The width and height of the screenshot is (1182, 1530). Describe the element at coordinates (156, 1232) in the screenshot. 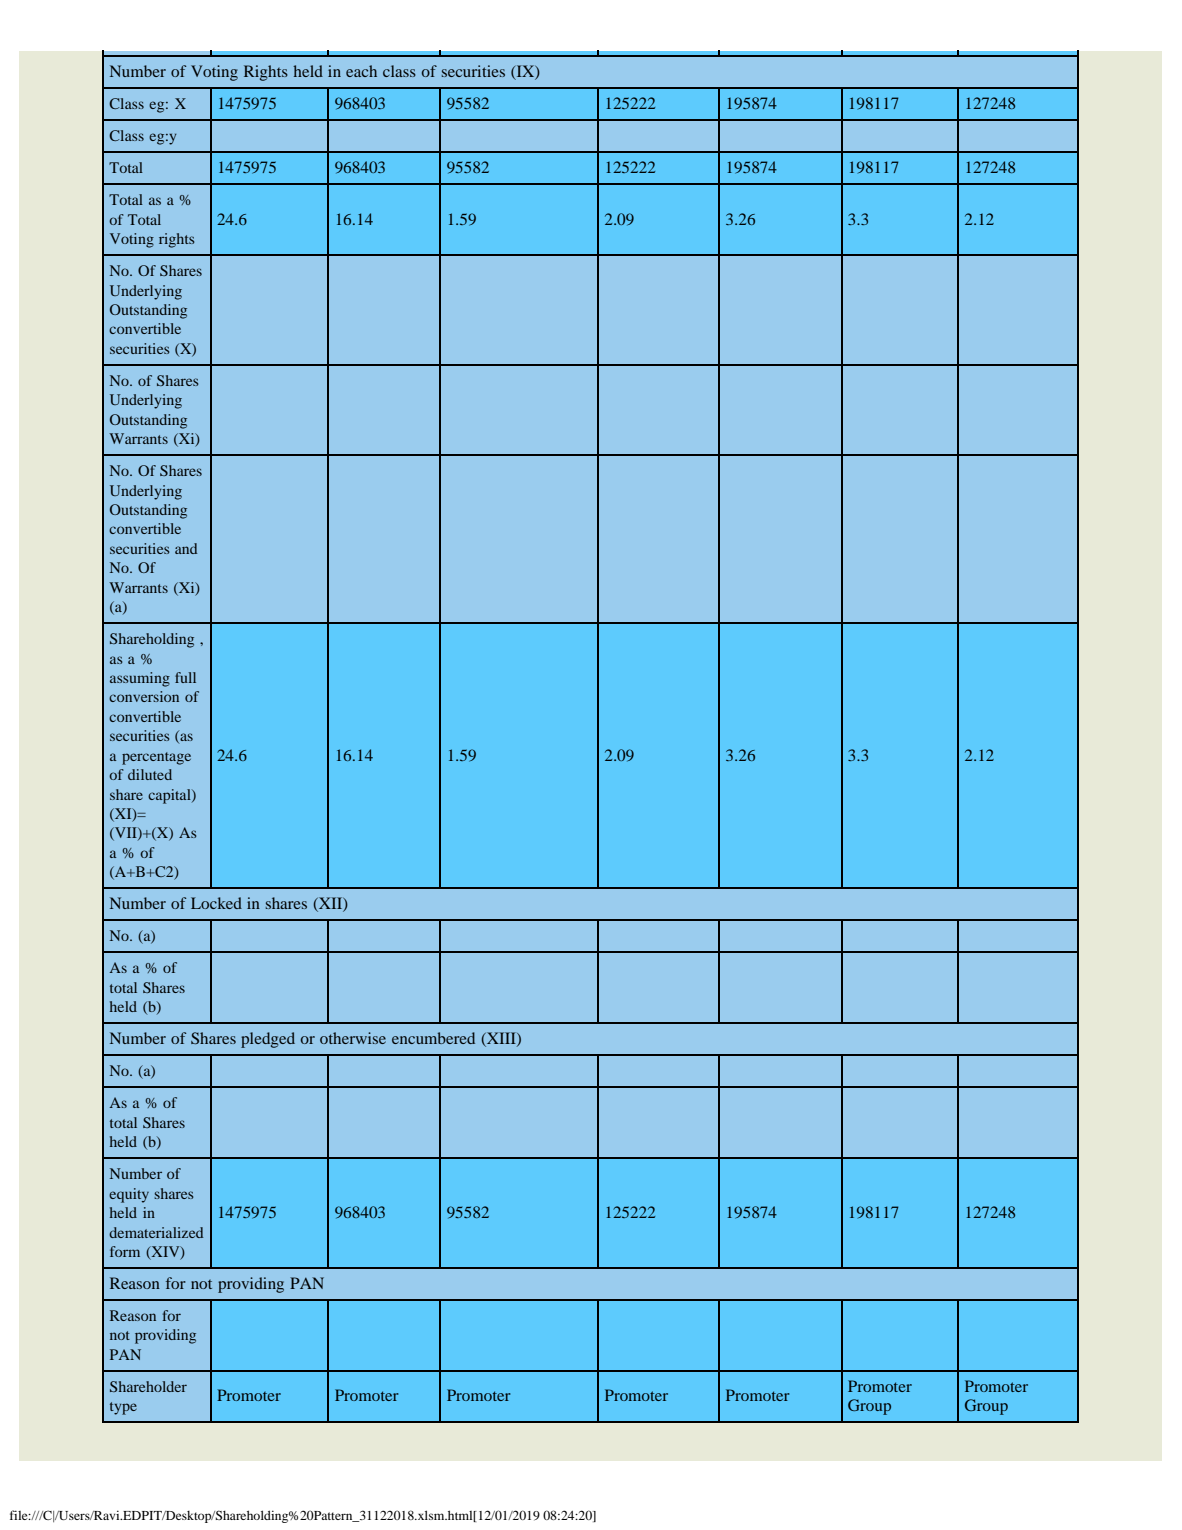

I see `dematerialized` at that location.
